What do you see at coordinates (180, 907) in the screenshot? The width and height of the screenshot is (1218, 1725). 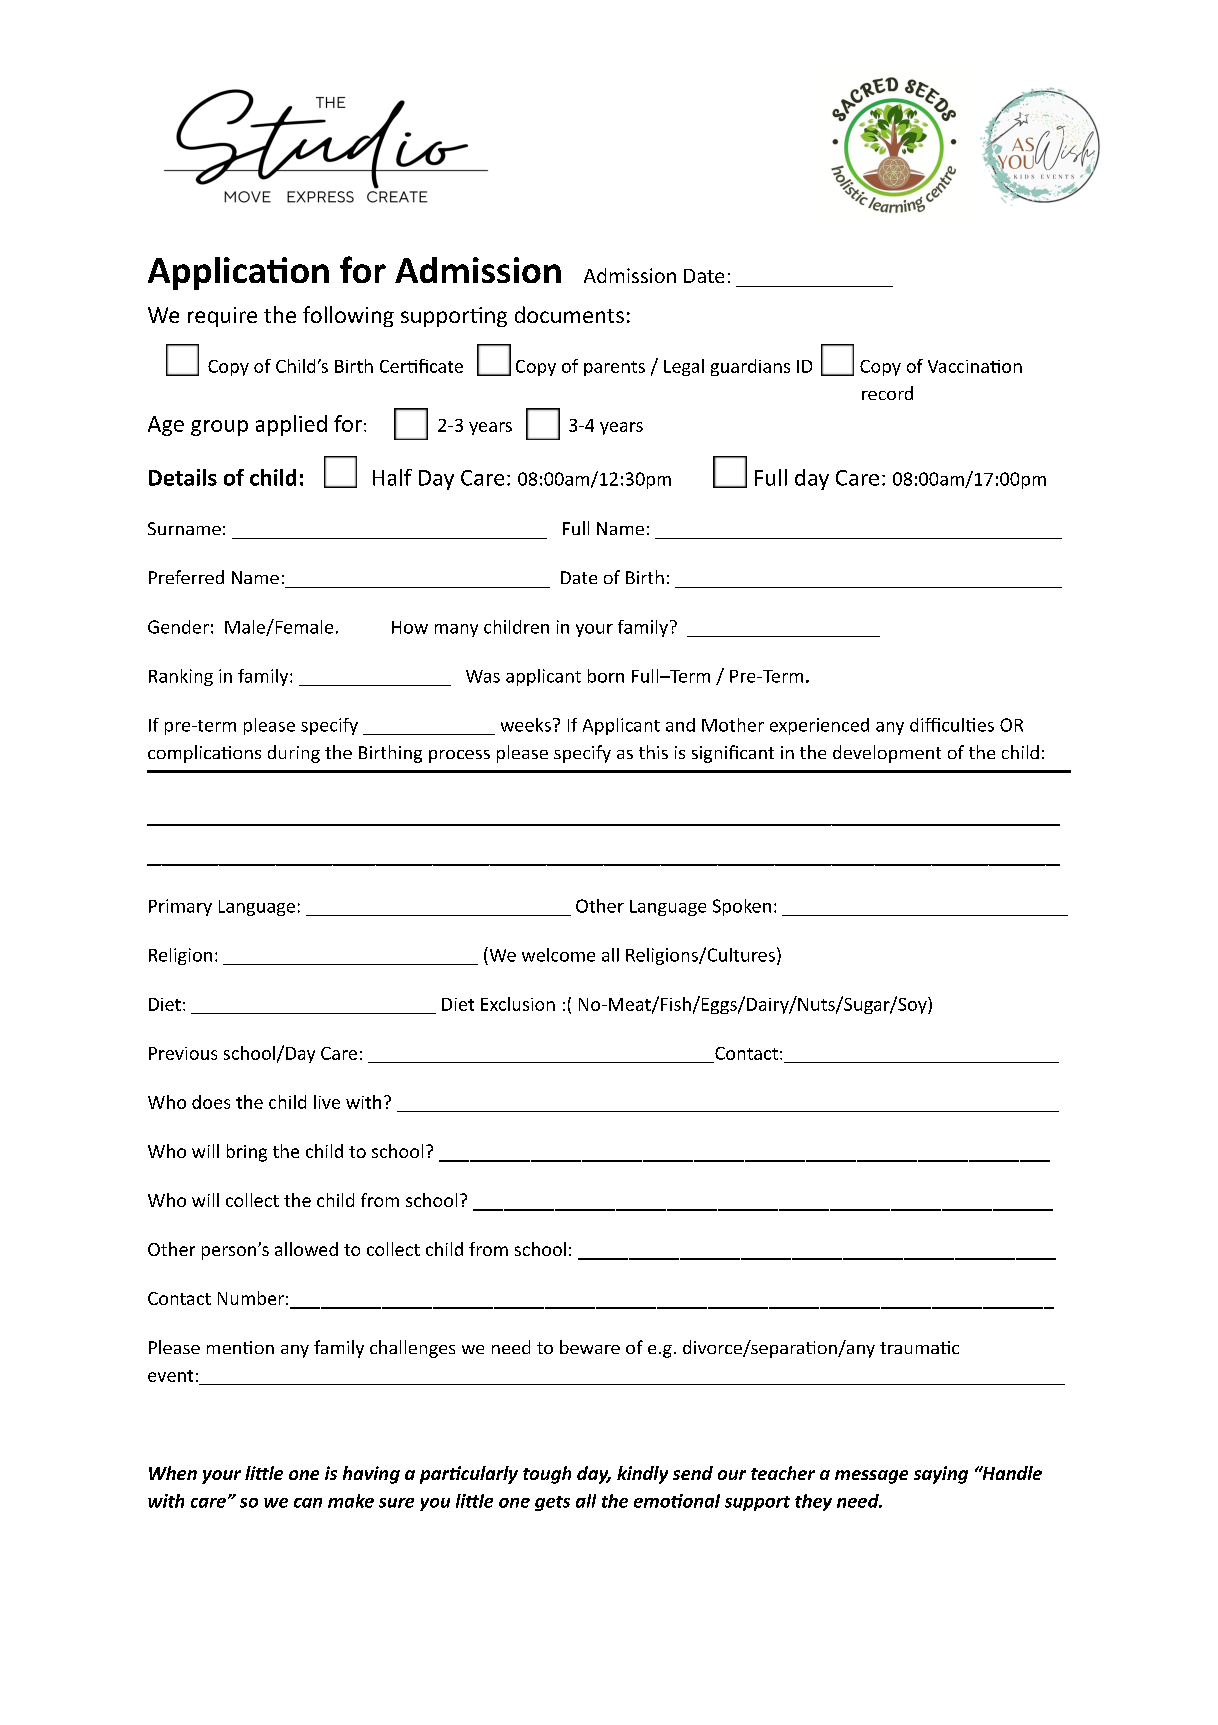 I see `Primary` at bounding box center [180, 907].
